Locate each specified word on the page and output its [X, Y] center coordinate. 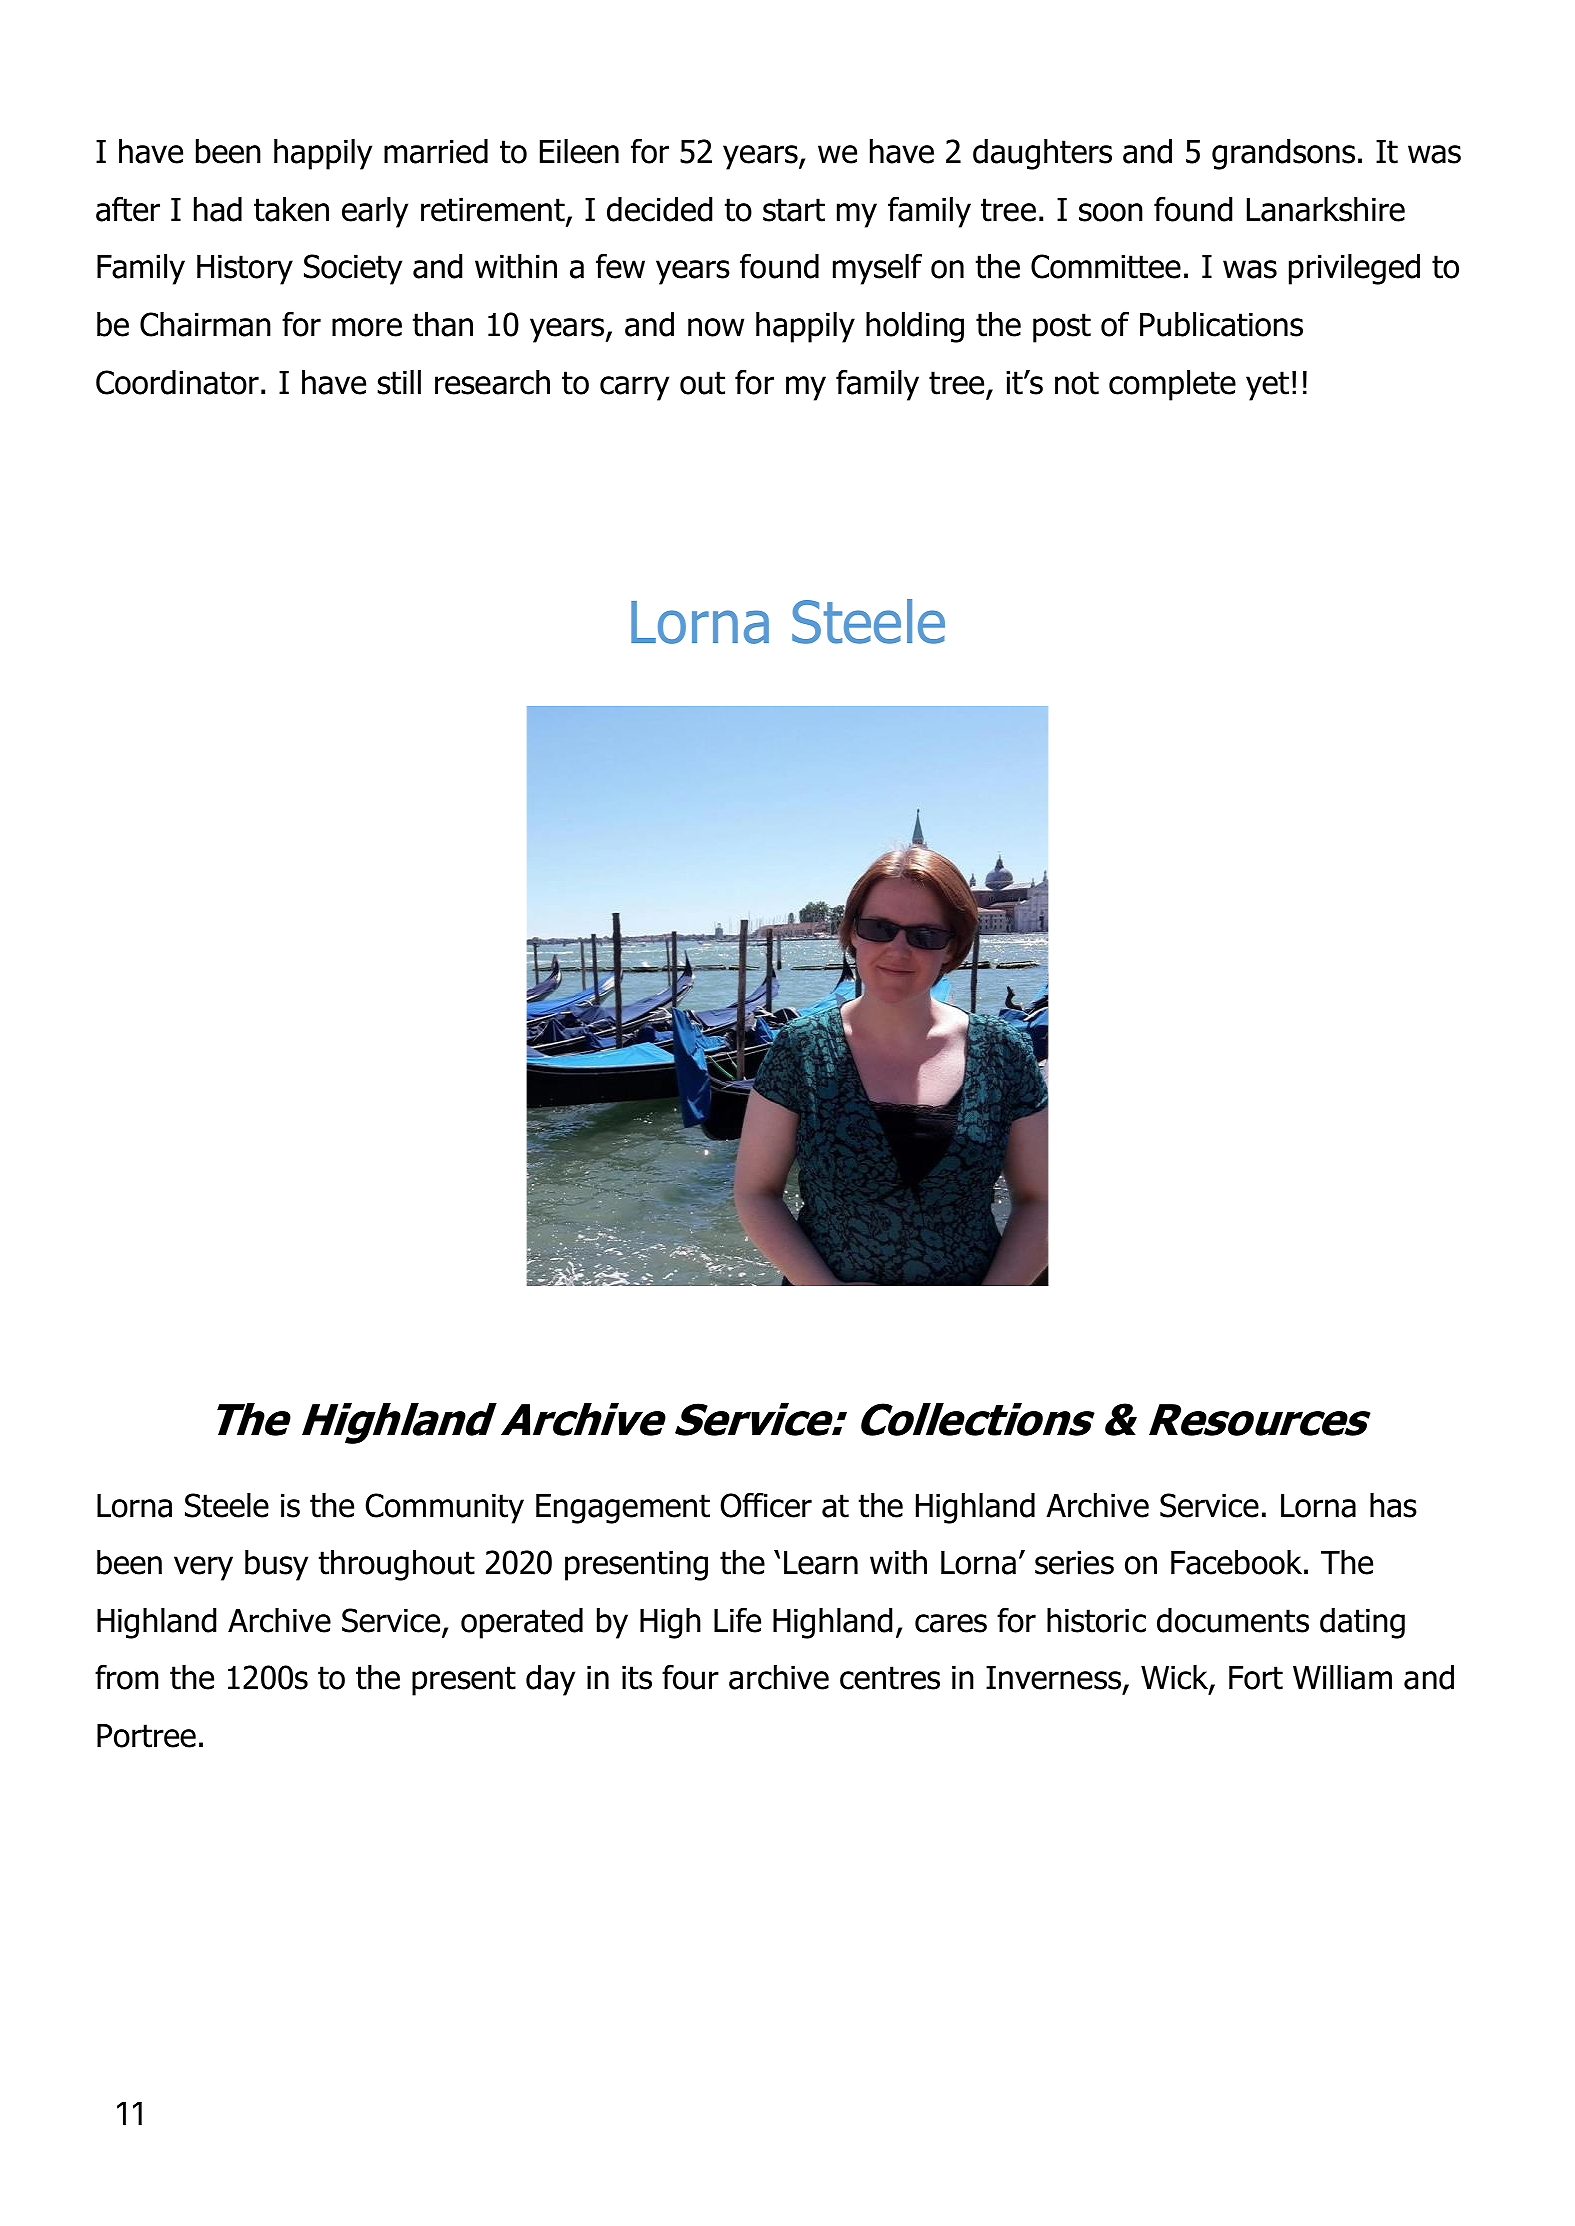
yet [1267, 386]
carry [634, 388]
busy [276, 1565]
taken [291, 209]
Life [737, 1620]
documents [1233, 1620]
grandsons [1283, 154]
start [794, 210]
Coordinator [177, 382]
